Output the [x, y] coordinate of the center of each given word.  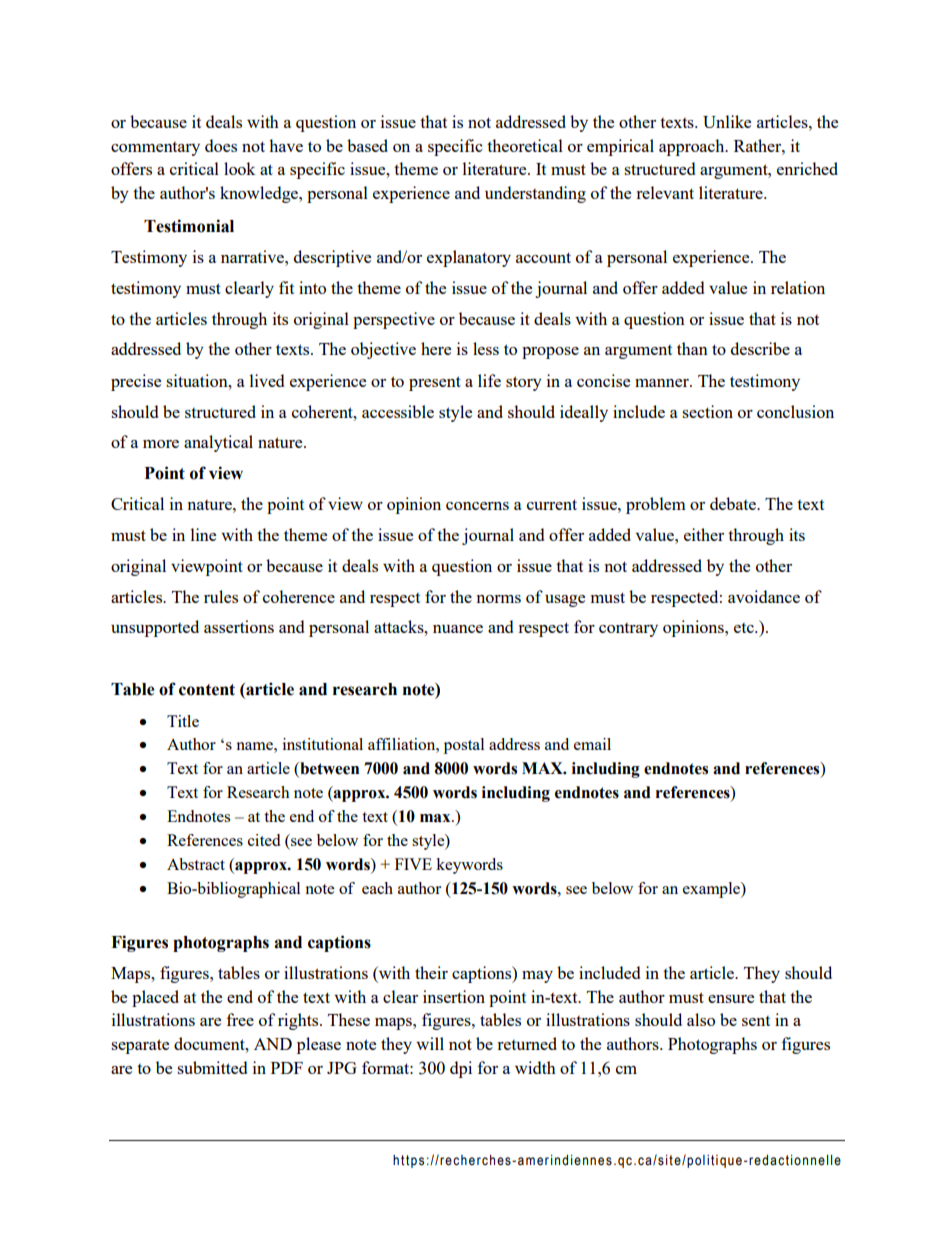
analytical [218, 443]
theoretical [525, 145]
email [592, 744]
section [707, 411]
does [221, 145]
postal [464, 746]
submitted [212, 1067]
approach [693, 147]
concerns [477, 506]
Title [183, 721]
